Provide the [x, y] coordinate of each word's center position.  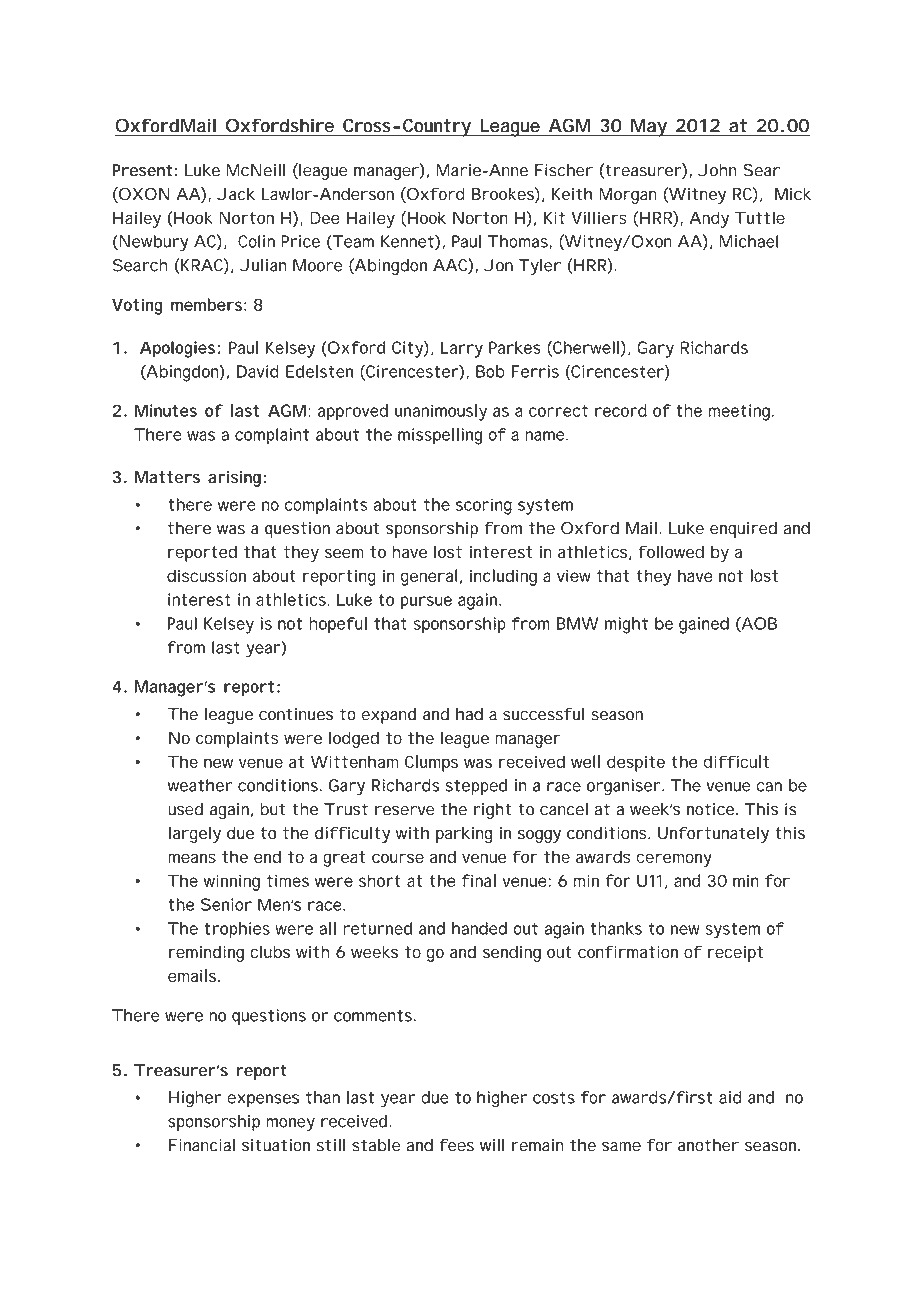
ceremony [674, 860]
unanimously [441, 412]
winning [232, 882]
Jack [236, 194]
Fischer [564, 170]
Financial [202, 1145]
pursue [426, 603]
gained [704, 625]
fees [457, 1145]
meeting [741, 412]
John [717, 170]
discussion [206, 575]
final [479, 880]
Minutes [166, 410]
